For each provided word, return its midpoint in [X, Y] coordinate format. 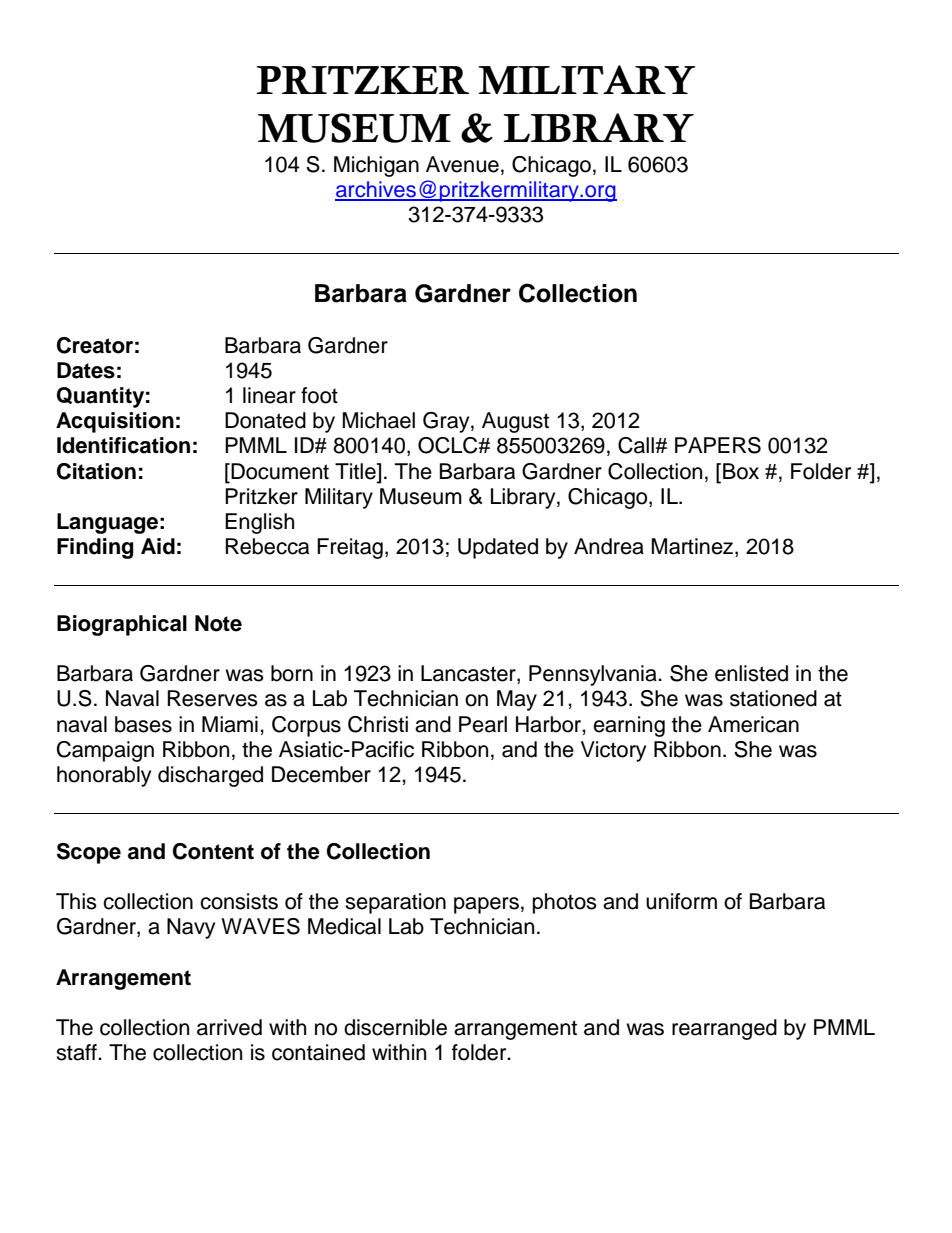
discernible [395, 1027]
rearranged [724, 1029]
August [515, 422]
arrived [229, 1027]
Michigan [376, 166]
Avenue [462, 164]
